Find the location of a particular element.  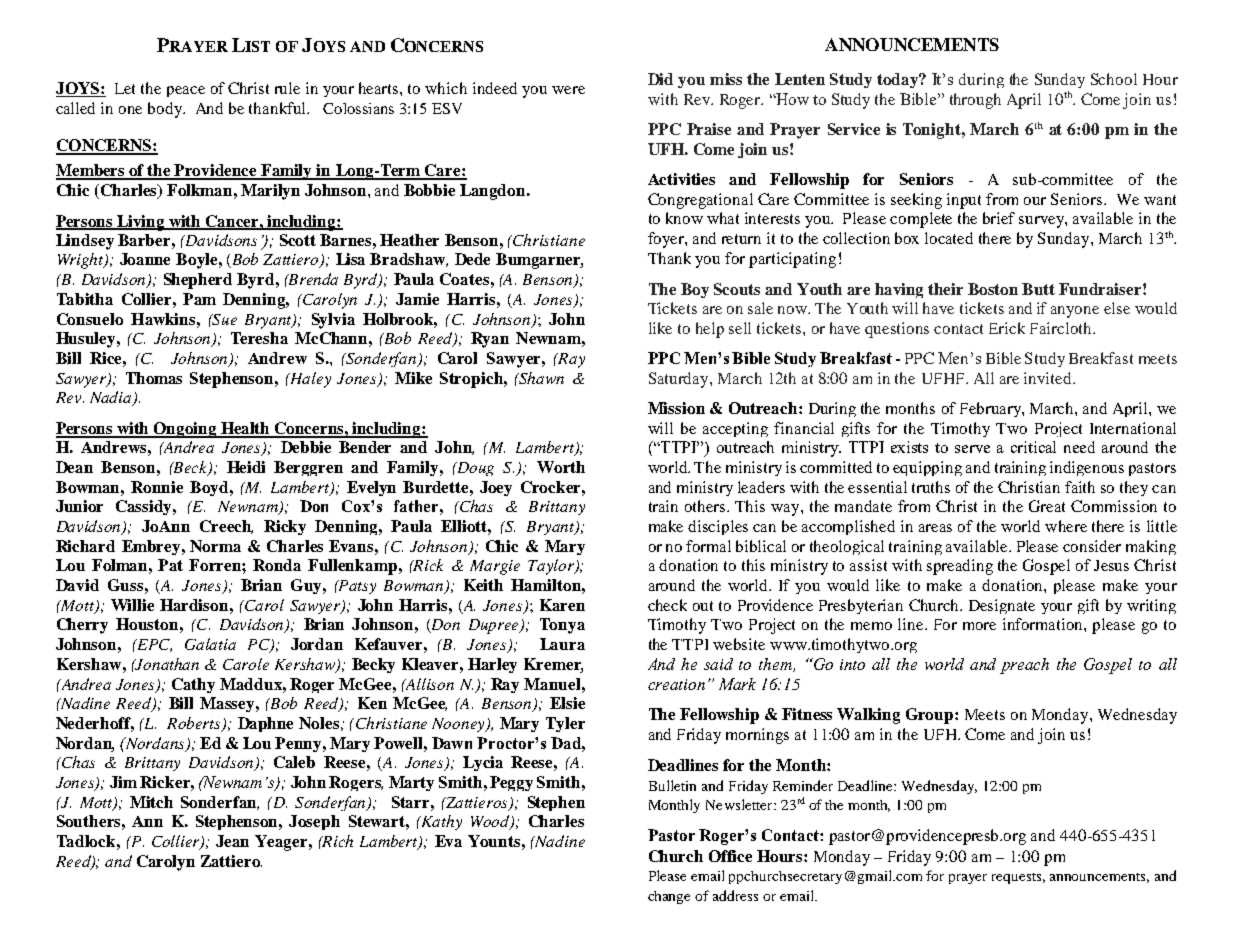

peace is located at coordinates (186, 91).
